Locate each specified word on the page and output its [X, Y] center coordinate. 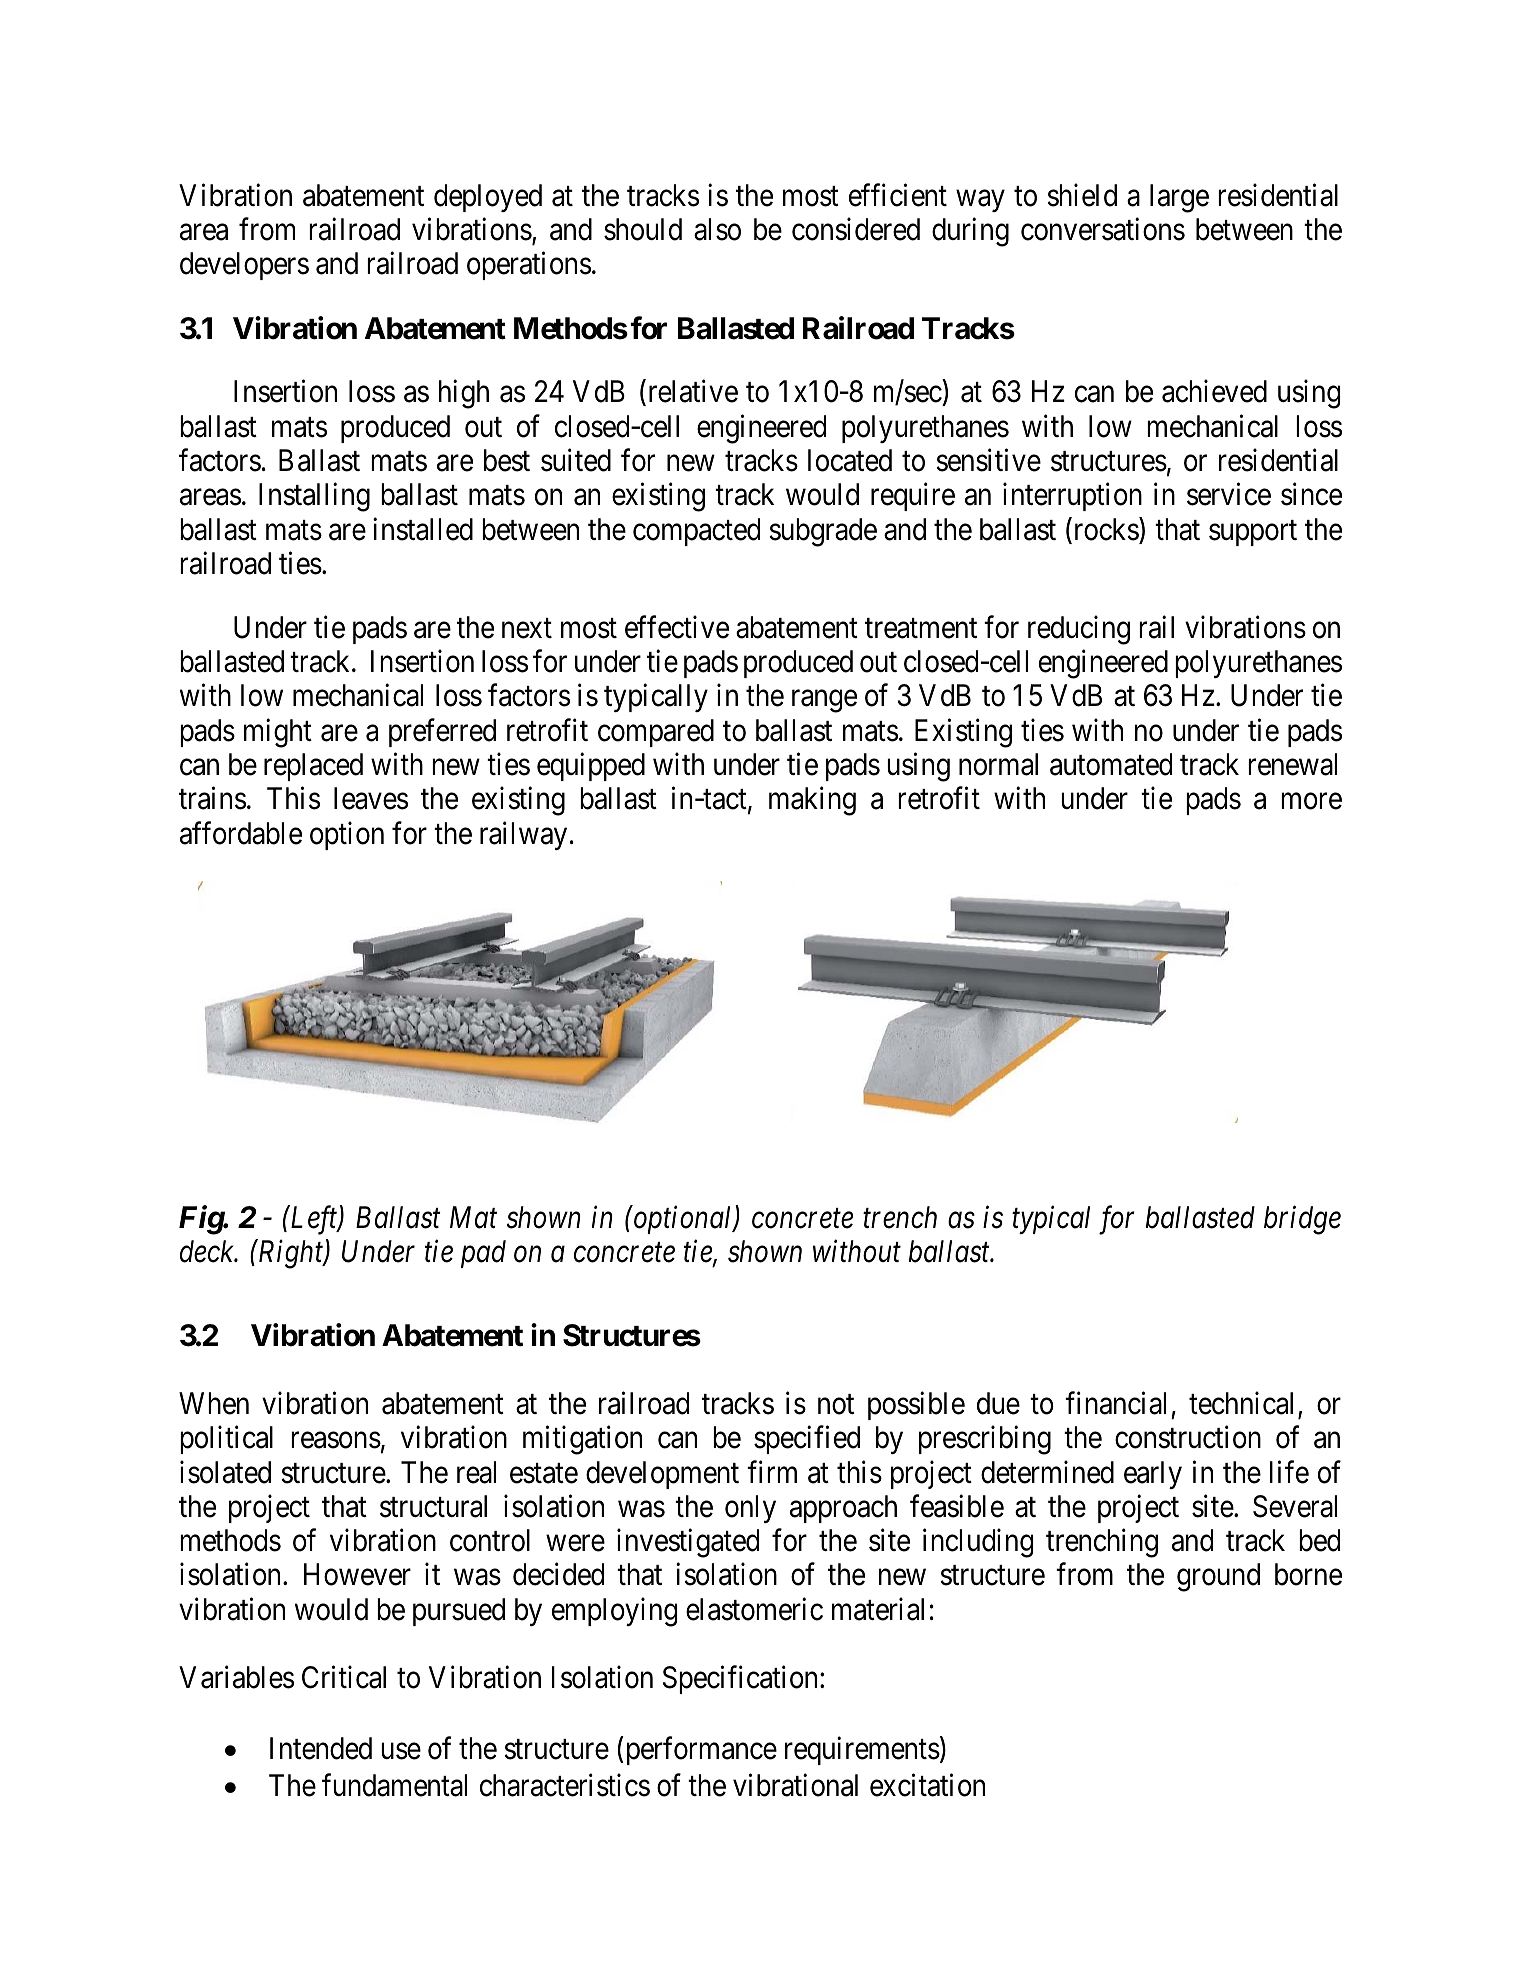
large [1179, 198]
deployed [488, 198]
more [1311, 802]
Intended [321, 1748]
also [717, 229]
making [812, 801]
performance [702, 1751]
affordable [241, 833]
